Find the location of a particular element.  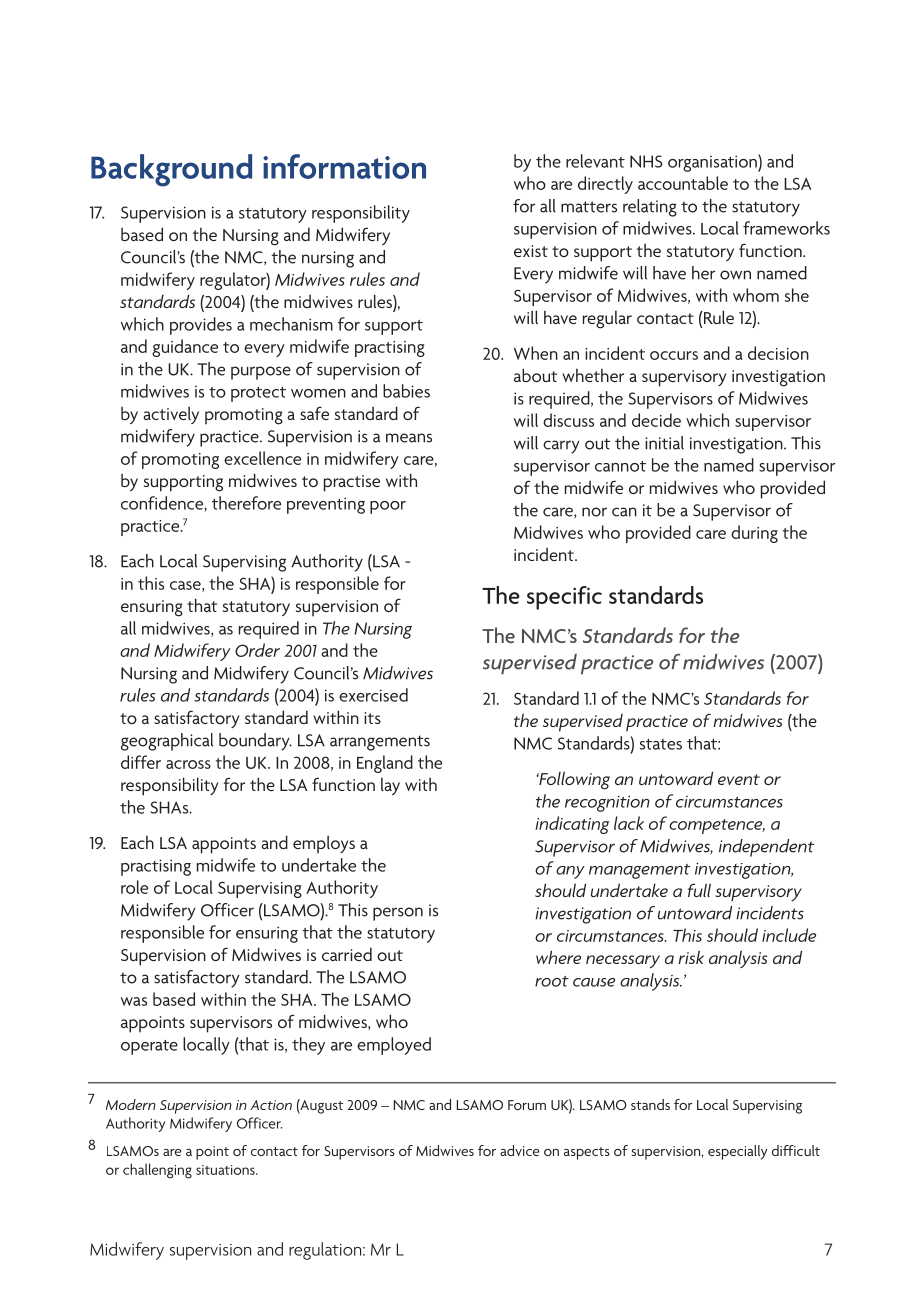

Background is located at coordinates (171, 170).
